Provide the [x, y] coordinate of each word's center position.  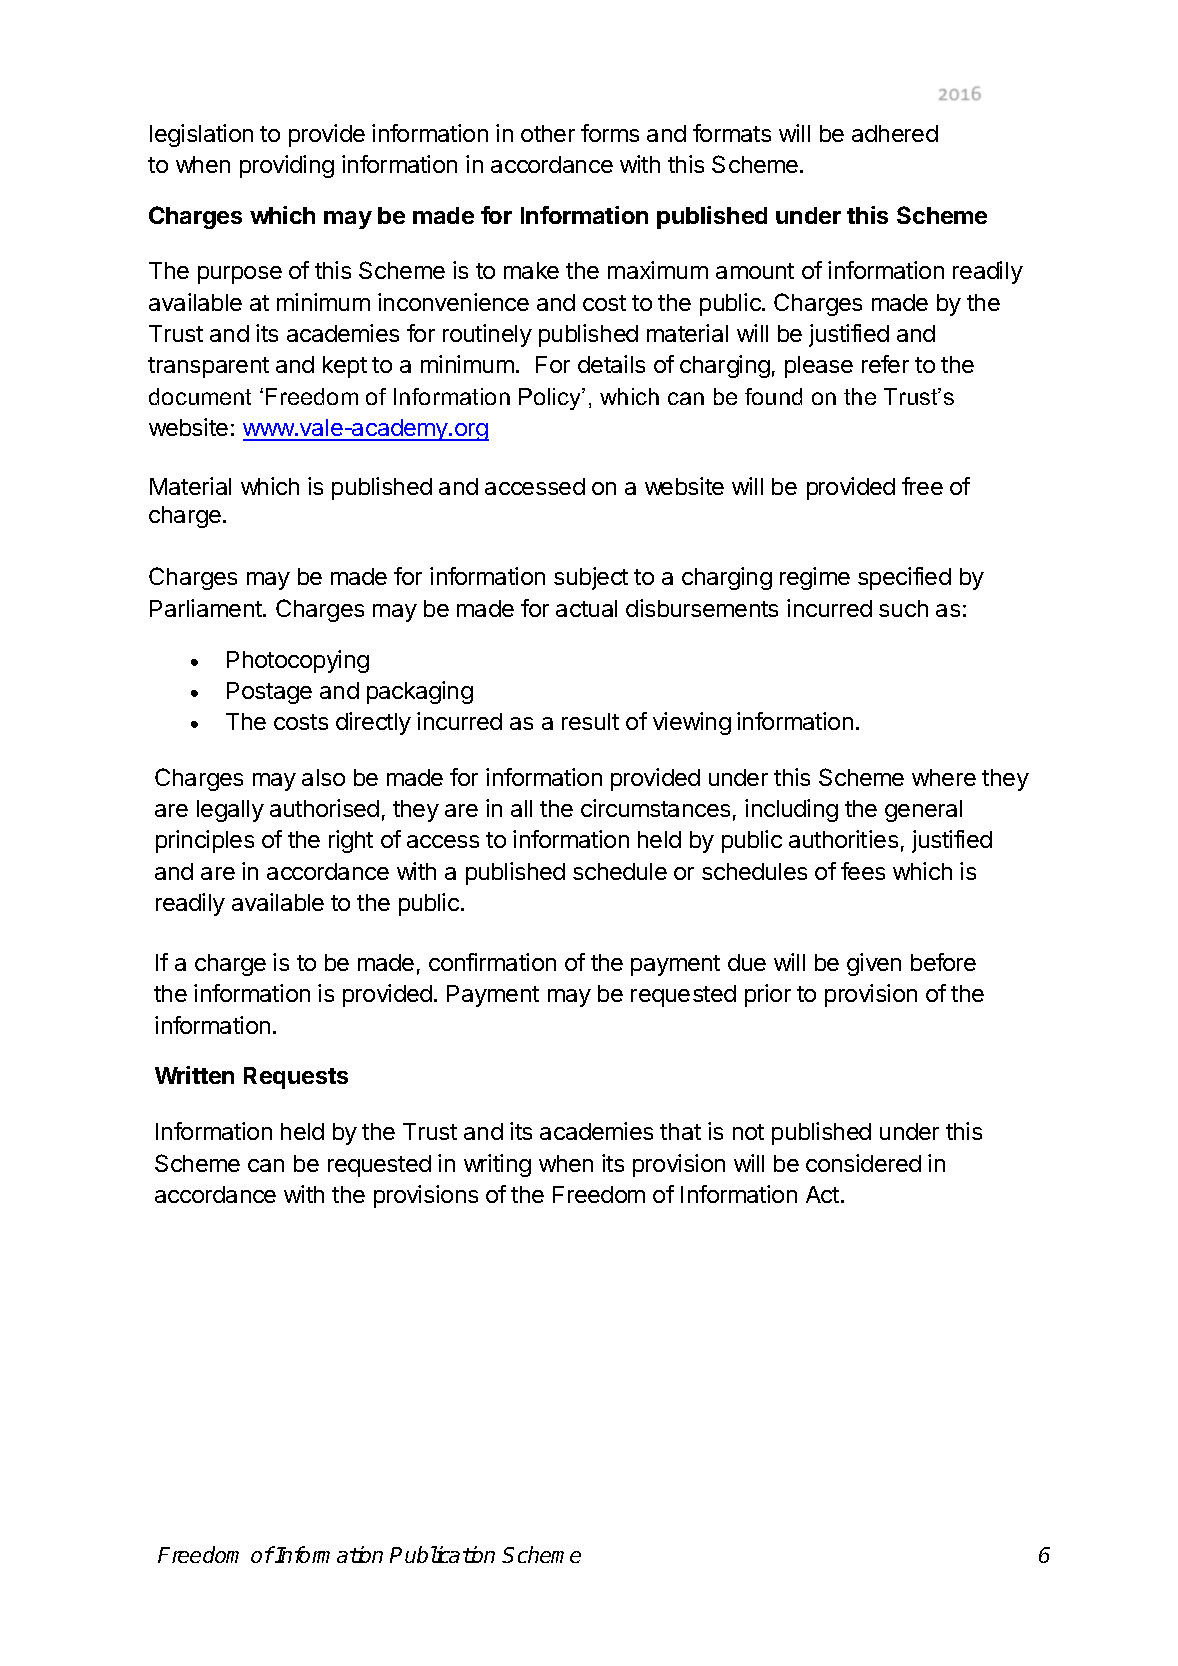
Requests [296, 1078]
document [200, 396]
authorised [324, 808]
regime [815, 578]
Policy [551, 399]
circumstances [655, 808]
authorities [843, 839]
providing [287, 166]
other [548, 133]
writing [497, 1165]
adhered [895, 133]
